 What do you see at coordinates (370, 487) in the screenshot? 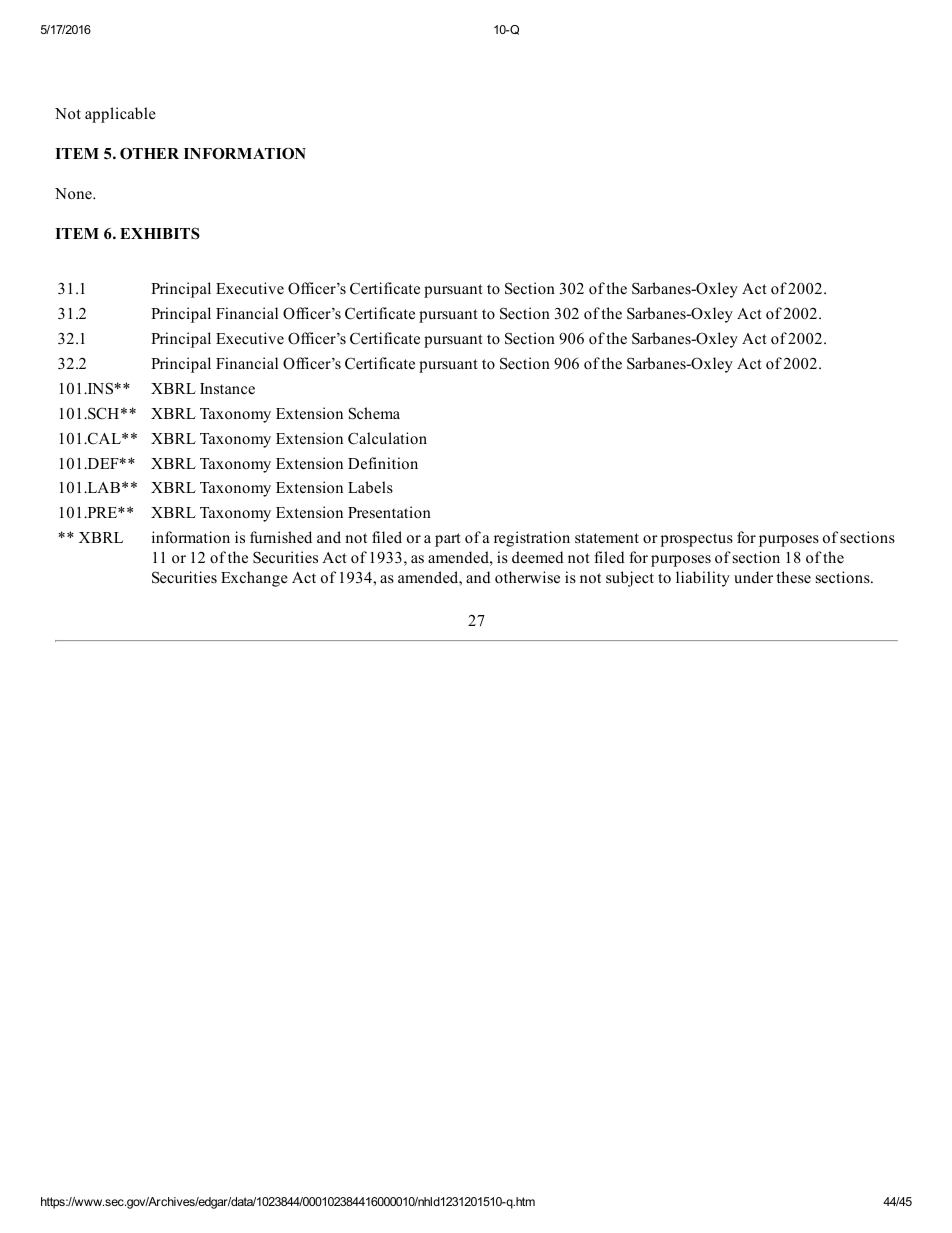
I see `Labels` at bounding box center [370, 487].
